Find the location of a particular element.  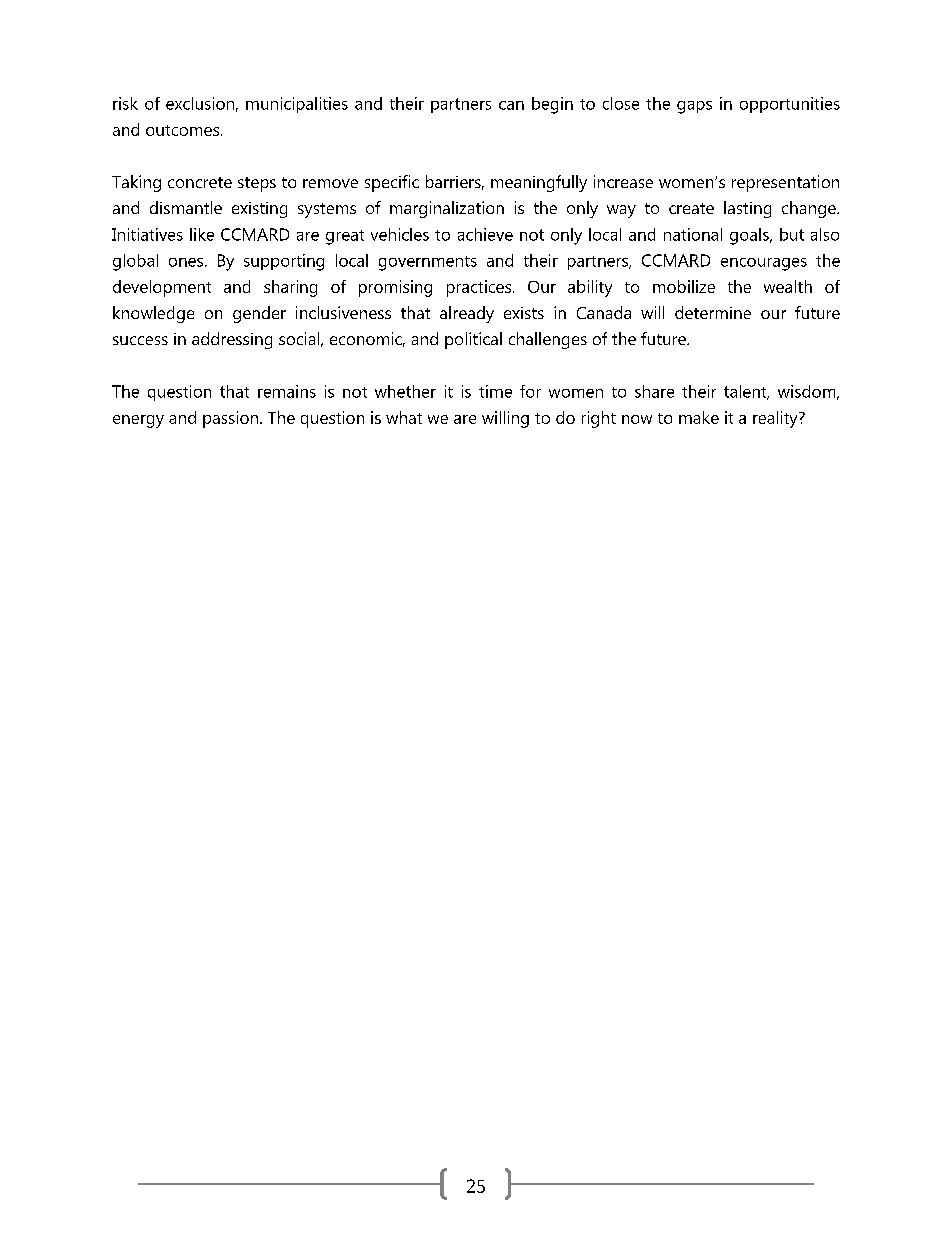

passion is located at coordinates (230, 419).
